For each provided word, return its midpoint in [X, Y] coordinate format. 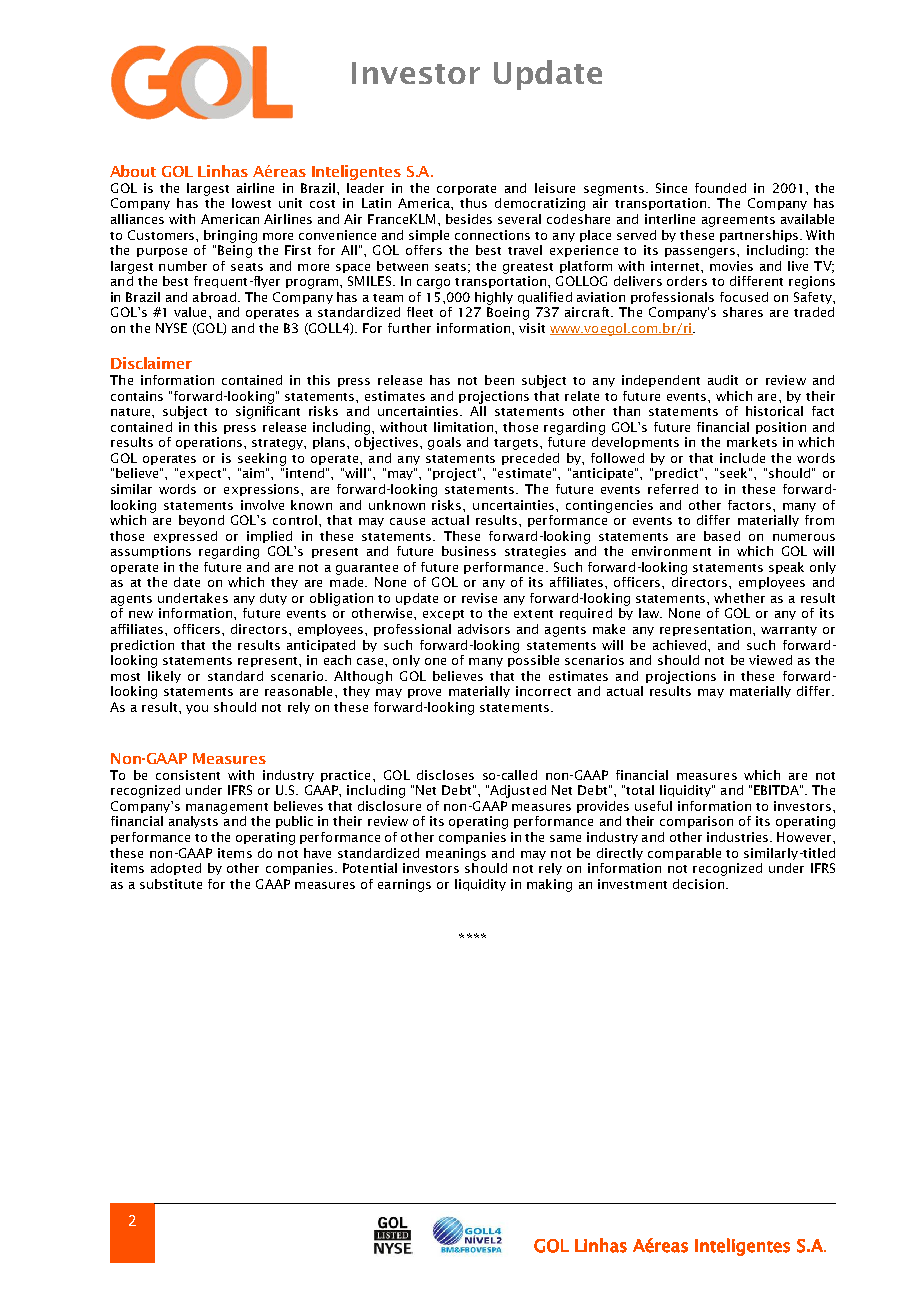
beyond [201, 521]
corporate [466, 190]
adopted [176, 869]
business [469, 551]
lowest [251, 203]
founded [720, 188]
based [722, 536]
